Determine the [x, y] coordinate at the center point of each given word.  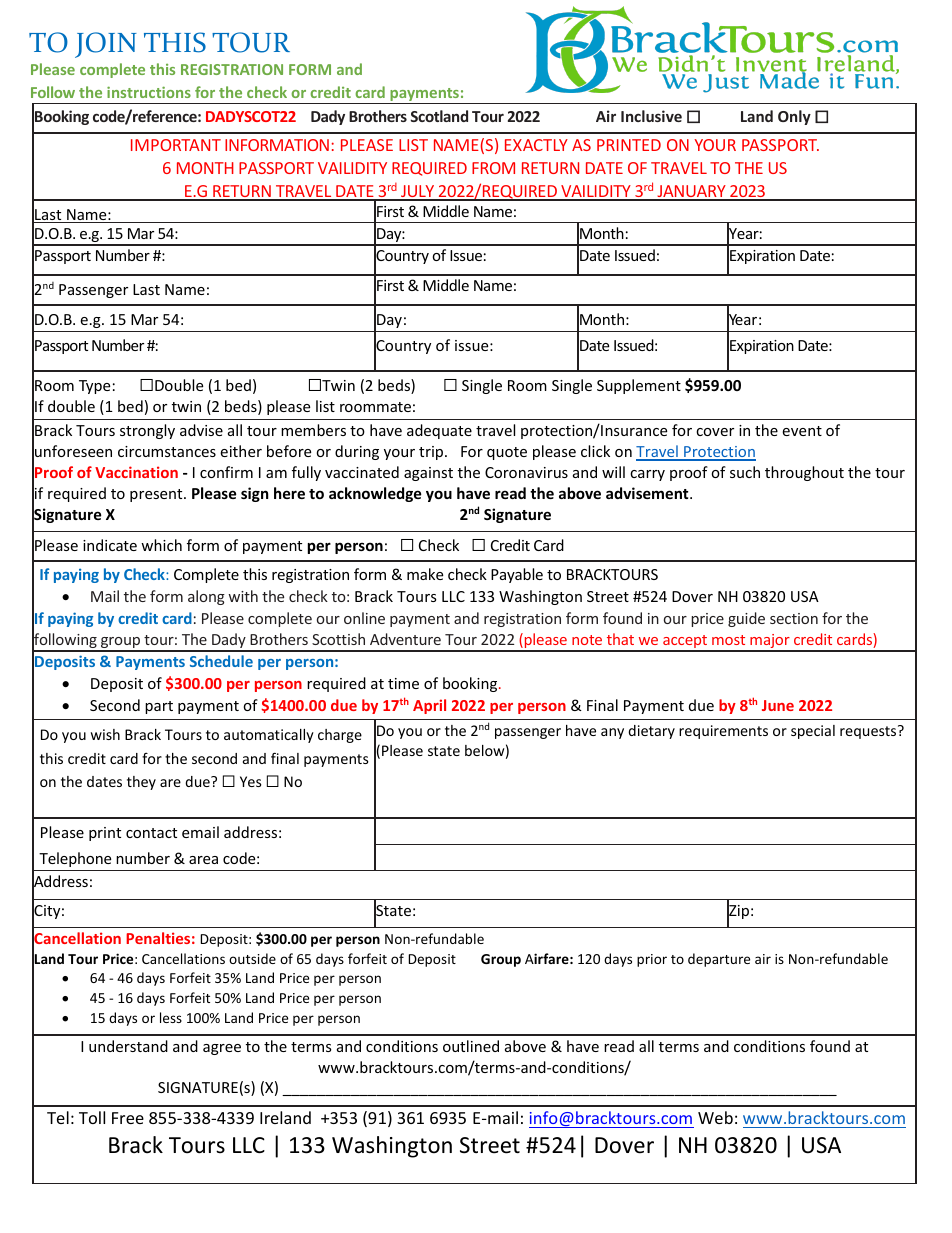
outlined [471, 1046]
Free [128, 1118]
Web [715, 1117]
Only [794, 117]
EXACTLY [536, 145]
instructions [149, 92]
